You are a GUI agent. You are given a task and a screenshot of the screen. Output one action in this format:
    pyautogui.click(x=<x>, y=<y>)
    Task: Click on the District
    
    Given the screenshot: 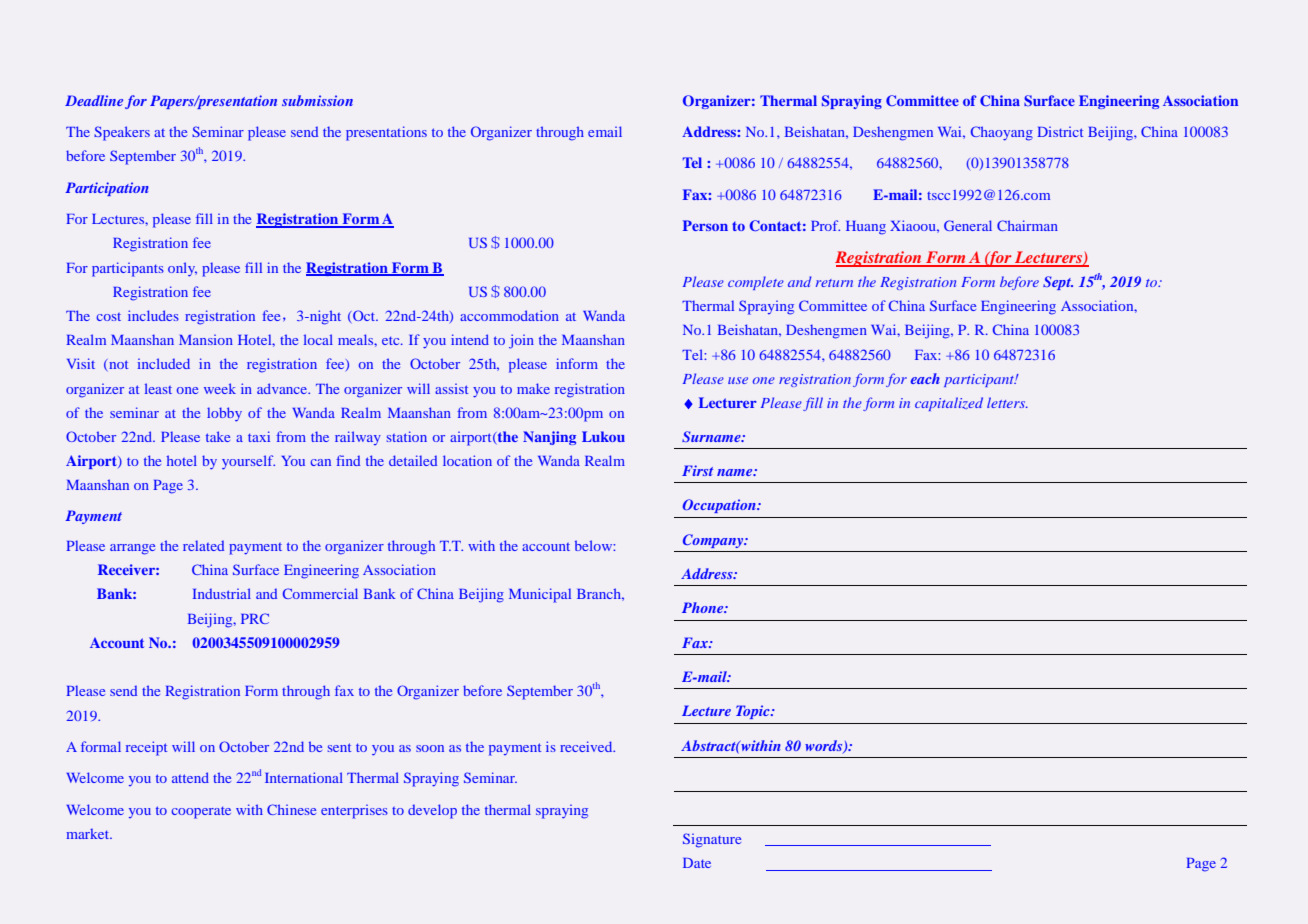 What is the action you would take?
    pyautogui.click(x=1060, y=131)
